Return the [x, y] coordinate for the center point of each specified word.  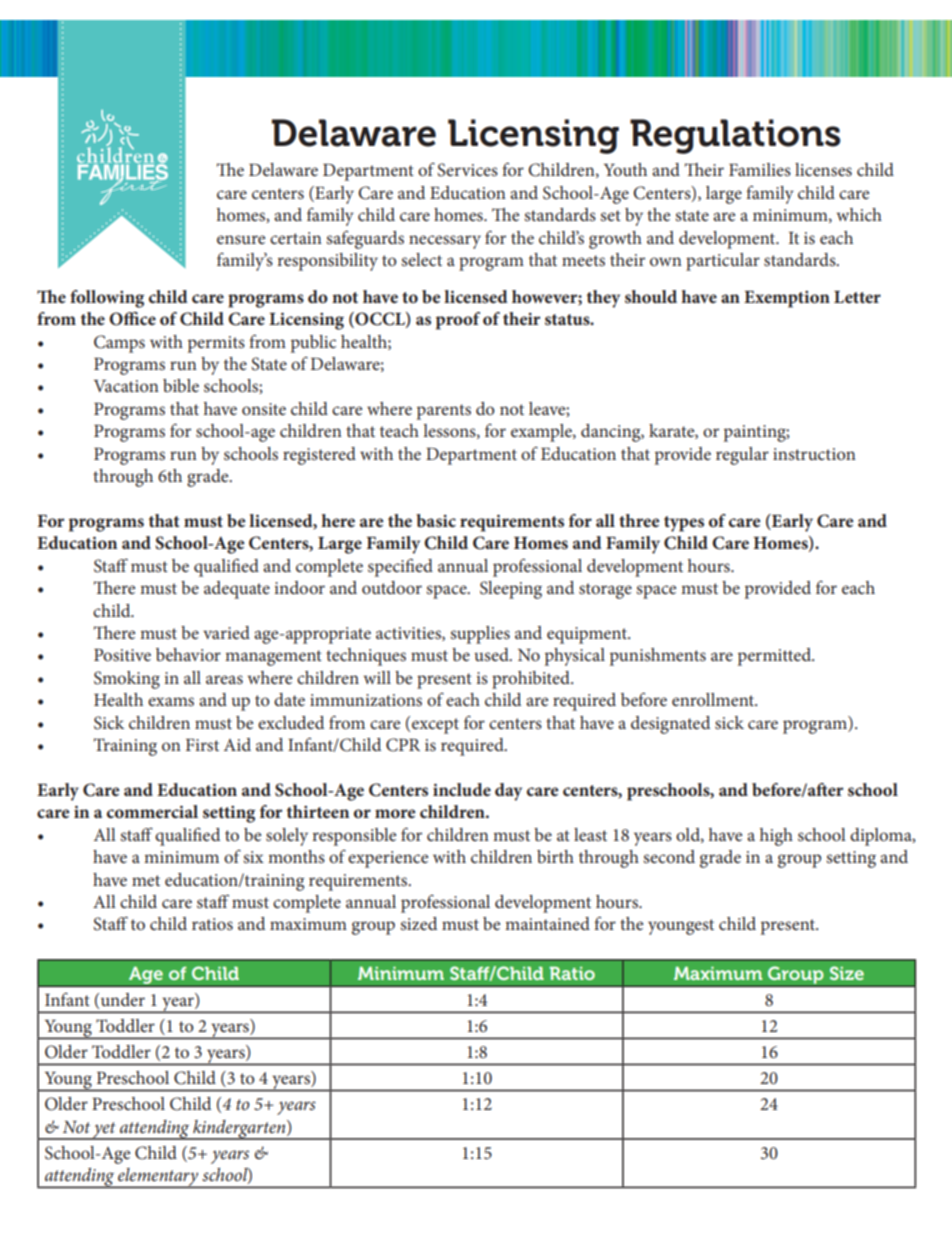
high [776, 837]
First [202, 745]
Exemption [787, 299]
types [684, 524]
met [146, 880]
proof [458, 321]
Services [467, 170]
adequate [237, 590]
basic [436, 520]
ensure [241, 239]
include [462, 789]
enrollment [714, 699]
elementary [158, 1178]
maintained [547, 923]
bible [181, 385]
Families [760, 169]
